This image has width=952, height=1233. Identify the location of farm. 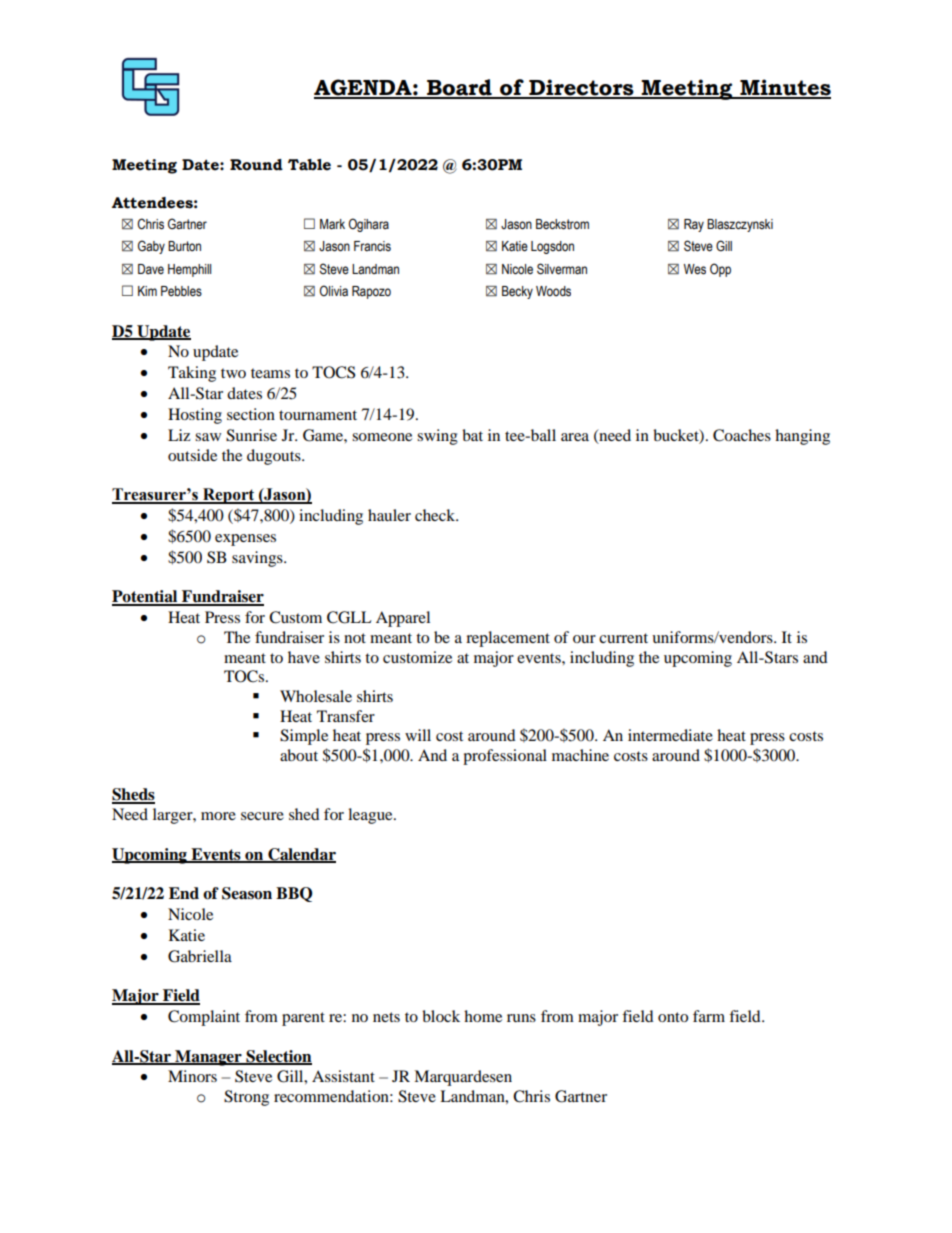
(709, 1016).
